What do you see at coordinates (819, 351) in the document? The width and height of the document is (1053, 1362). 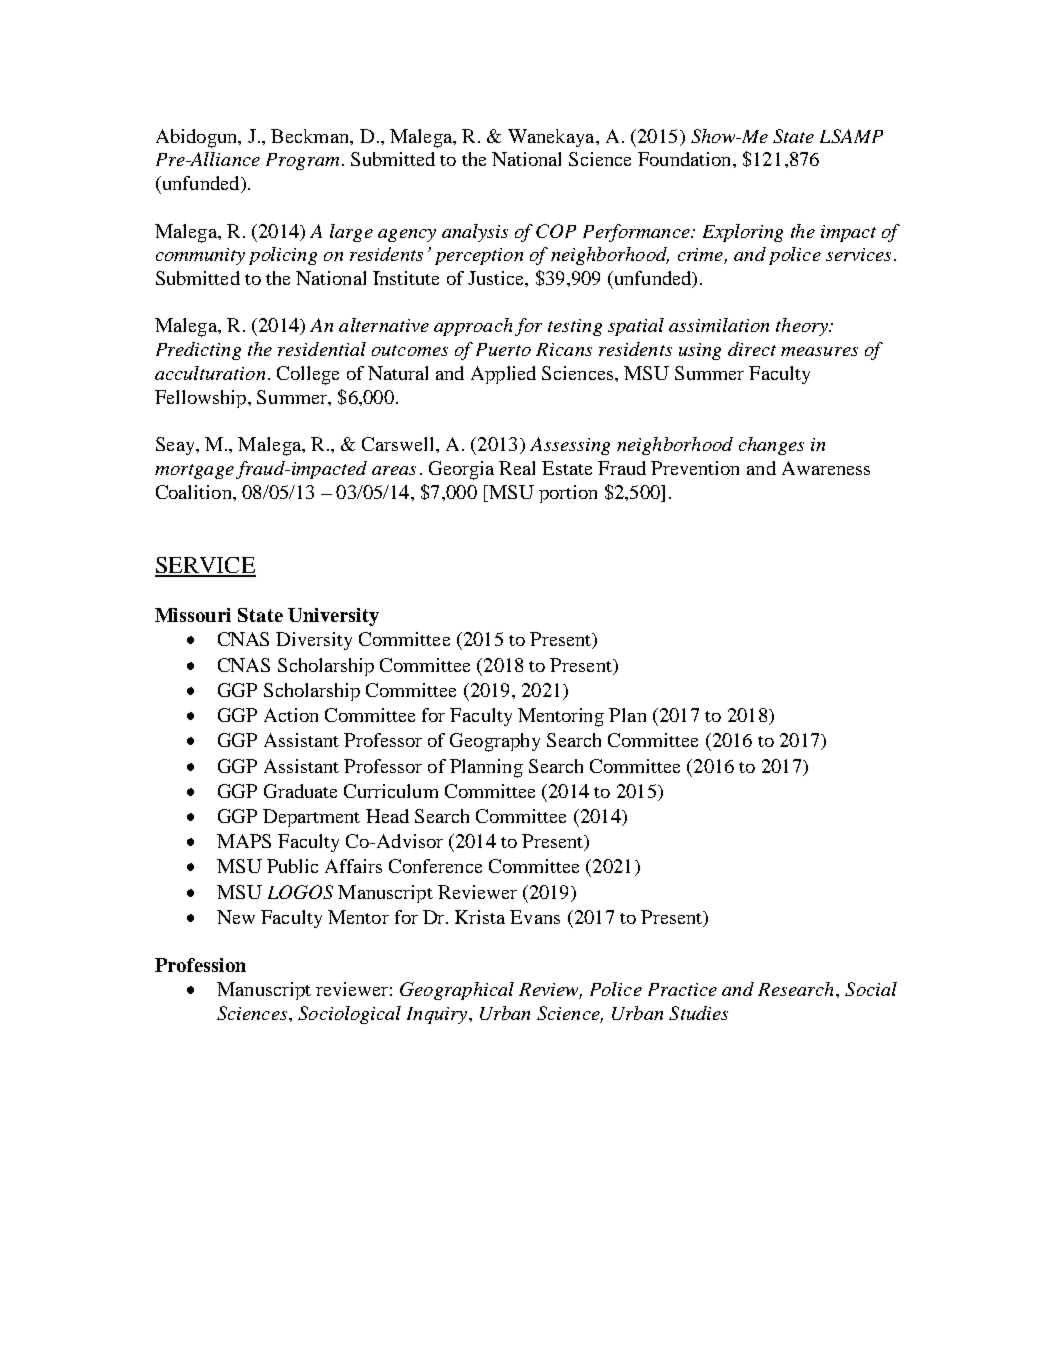 I see `measures` at bounding box center [819, 351].
